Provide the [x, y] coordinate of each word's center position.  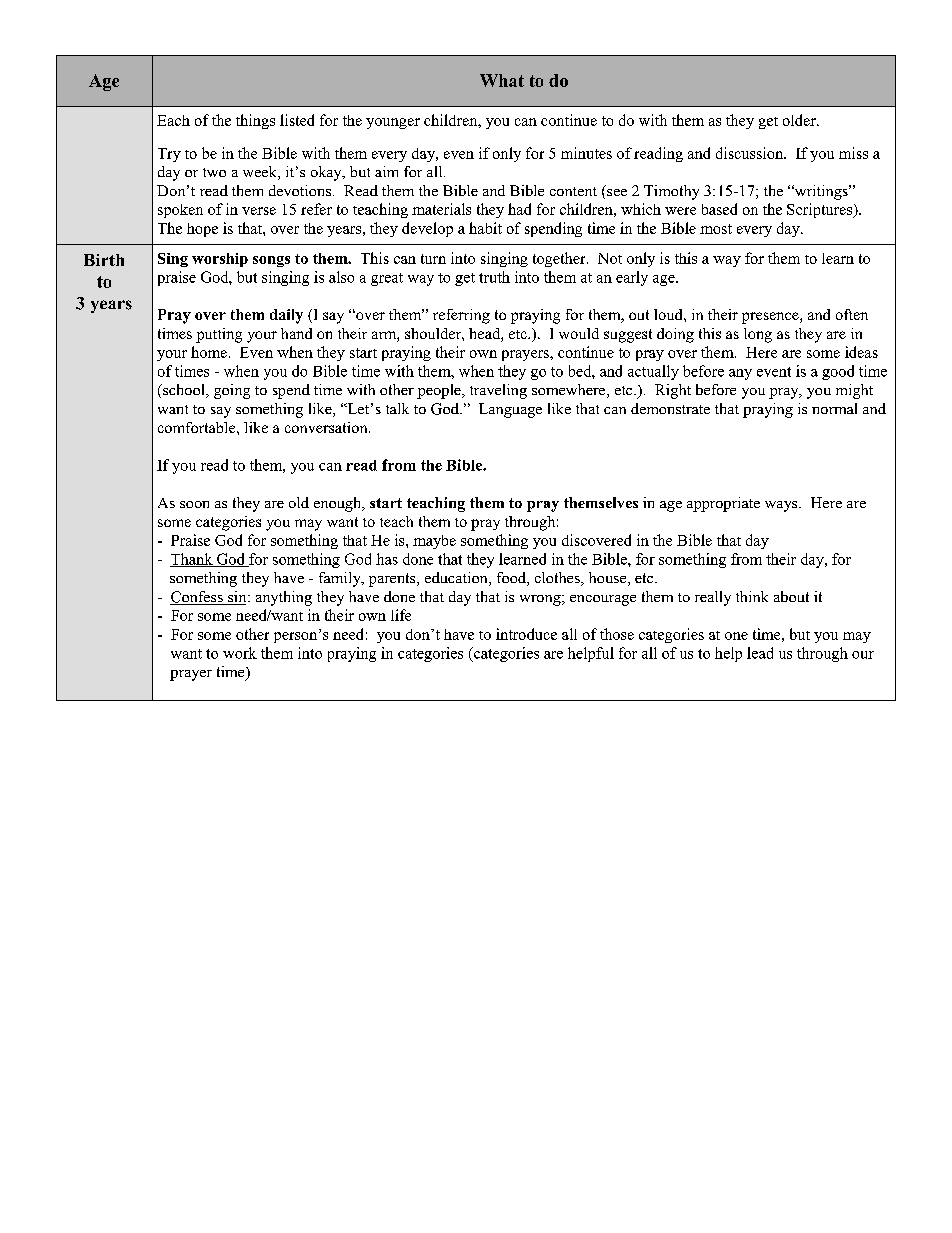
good [838, 372]
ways [782, 506]
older [800, 120]
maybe [434, 542]
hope [202, 230]
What [502, 80]
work [240, 653]
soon [194, 504]
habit [485, 228]
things [255, 121]
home [209, 352]
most [716, 229]
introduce [526, 634]
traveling [498, 391]
